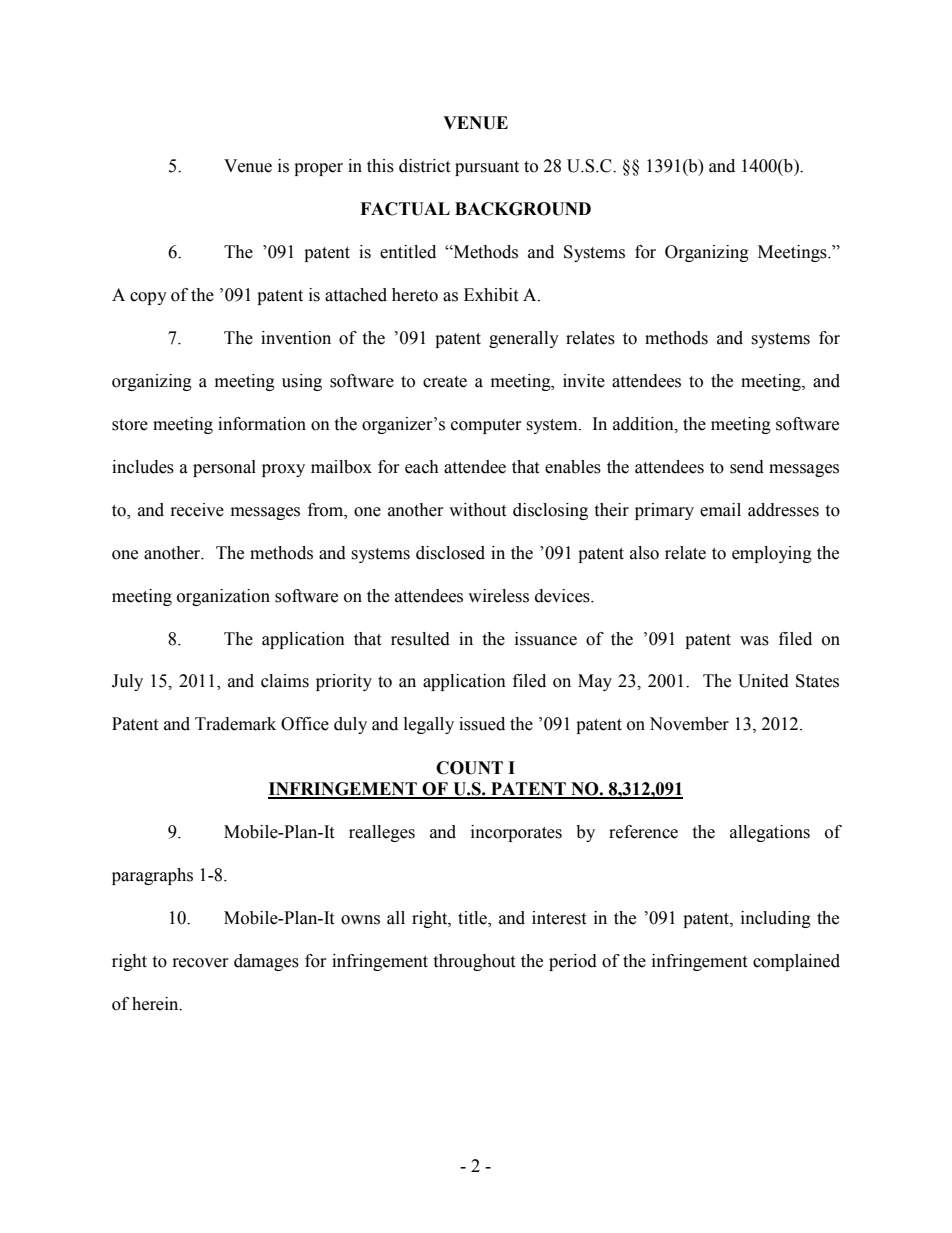  What do you see at coordinates (200, 963) in the document?
I see `recover` at bounding box center [200, 963].
